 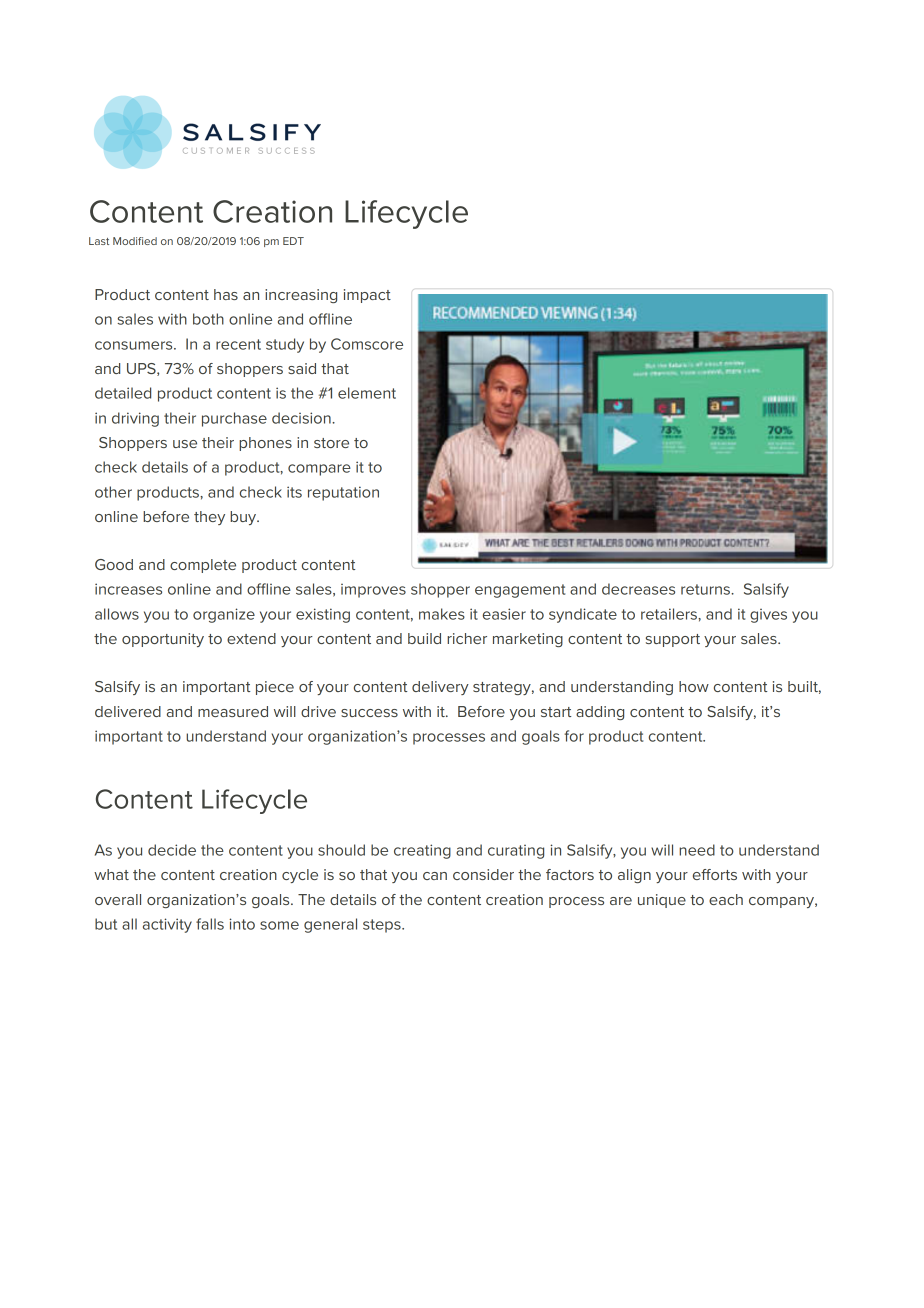 I want to click on impact, so click(x=367, y=296).
